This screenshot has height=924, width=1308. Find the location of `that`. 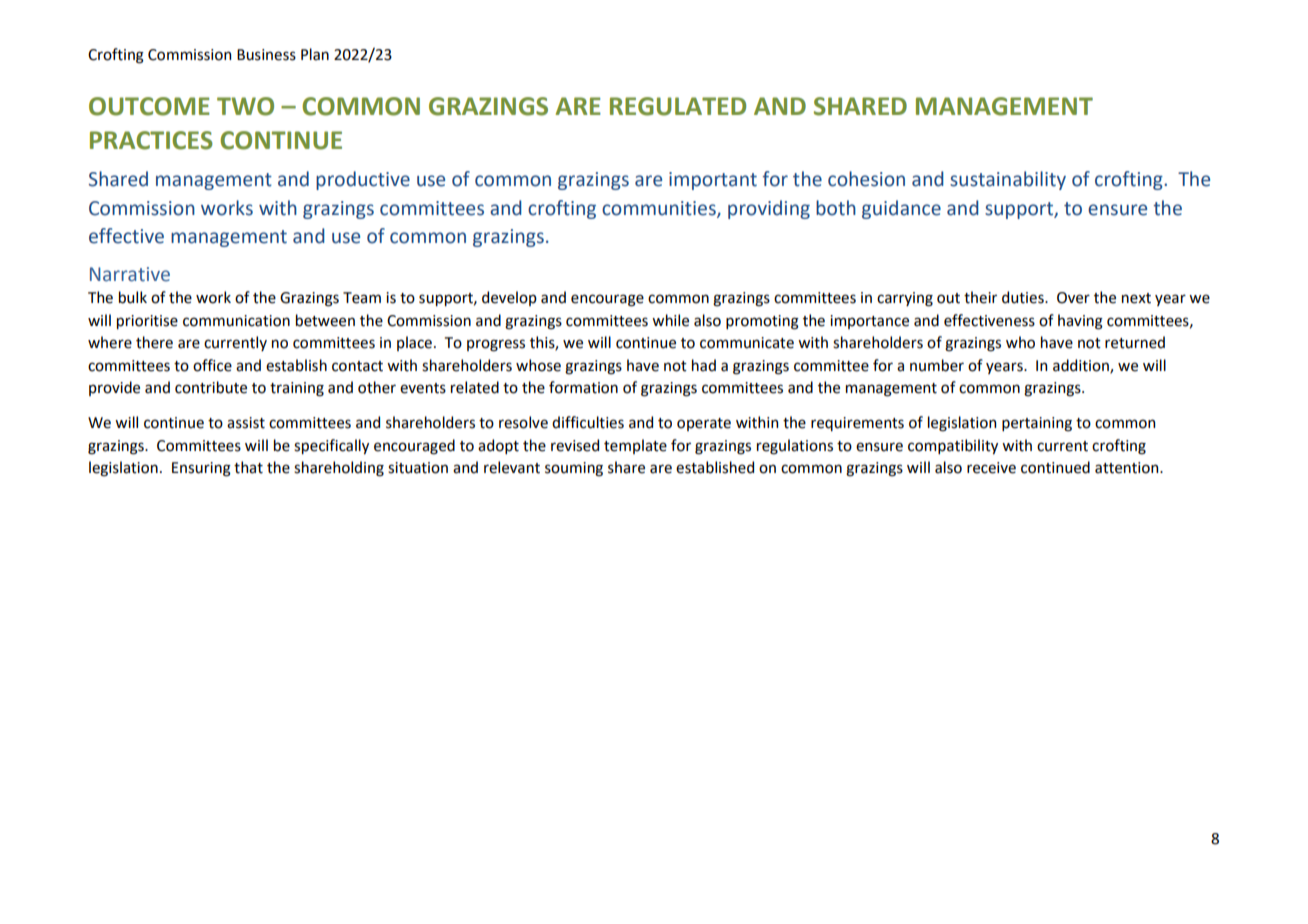

that is located at coordinates (248, 467).
